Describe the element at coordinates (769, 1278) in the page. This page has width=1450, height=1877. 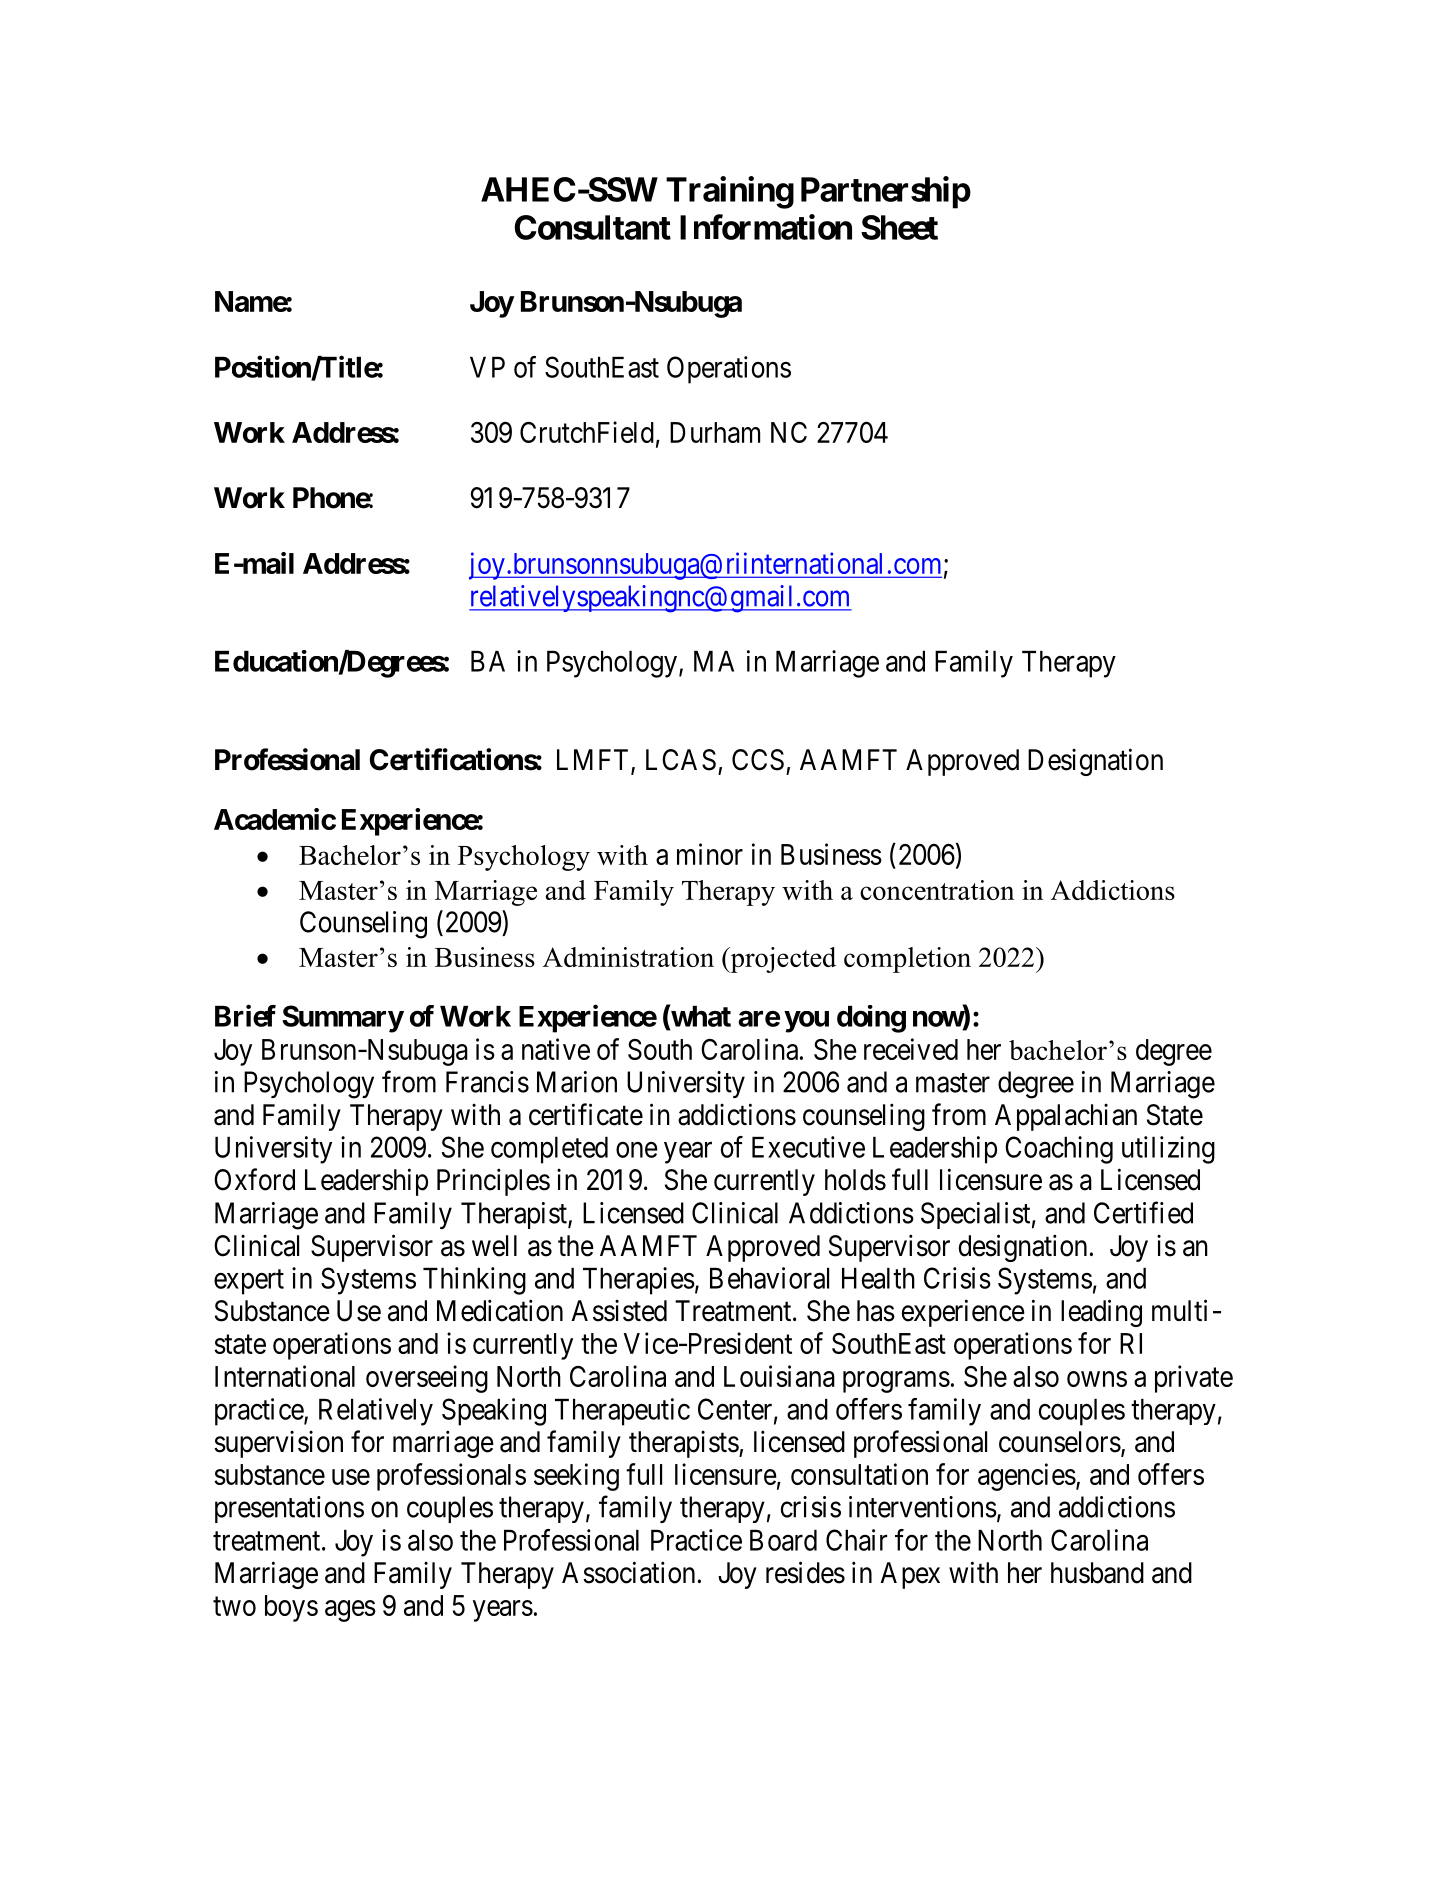
I see `Behavioral` at that location.
